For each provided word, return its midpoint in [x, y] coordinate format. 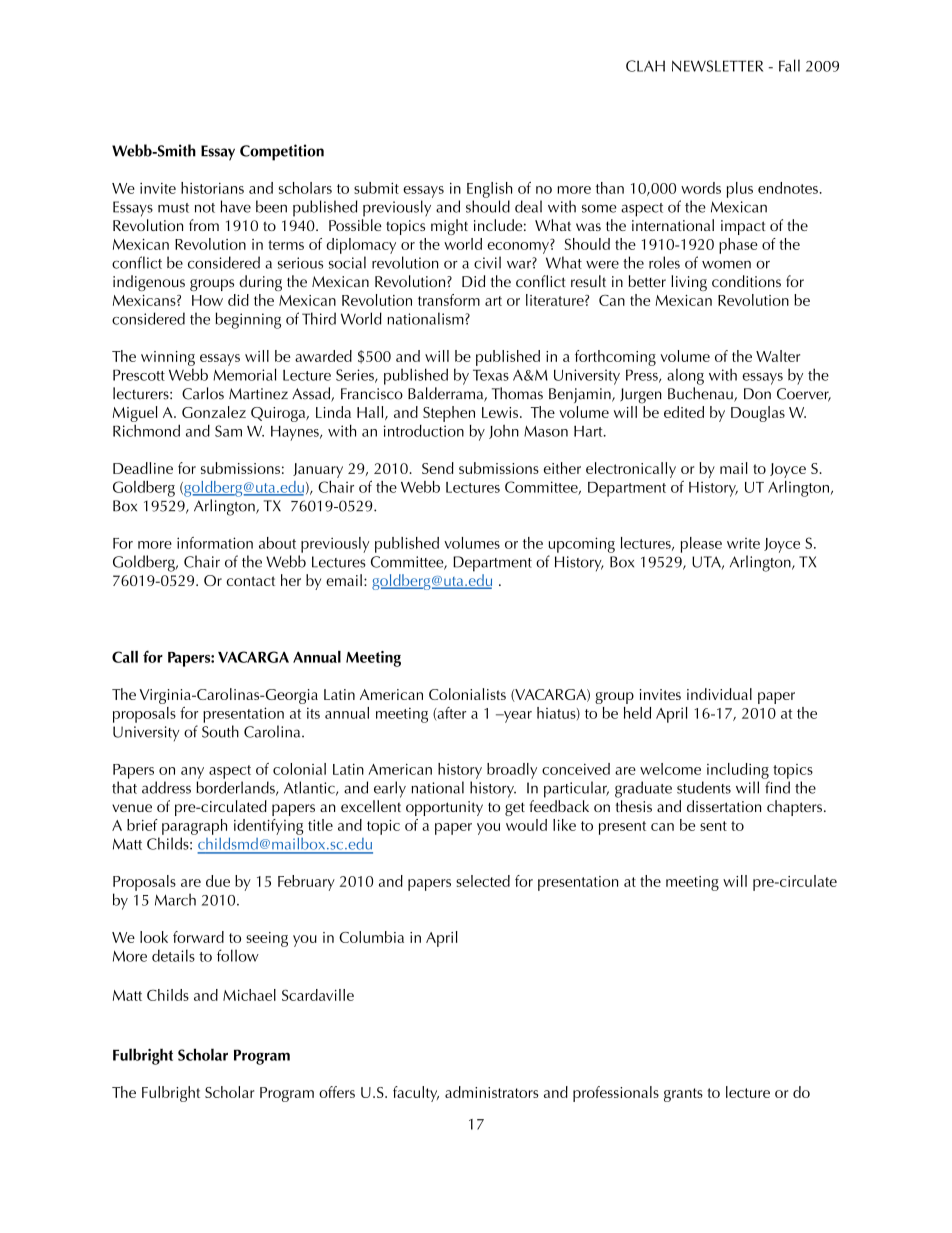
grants [683, 1095]
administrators [492, 1092]
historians [212, 188]
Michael [249, 995]
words [701, 188]
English [489, 190]
